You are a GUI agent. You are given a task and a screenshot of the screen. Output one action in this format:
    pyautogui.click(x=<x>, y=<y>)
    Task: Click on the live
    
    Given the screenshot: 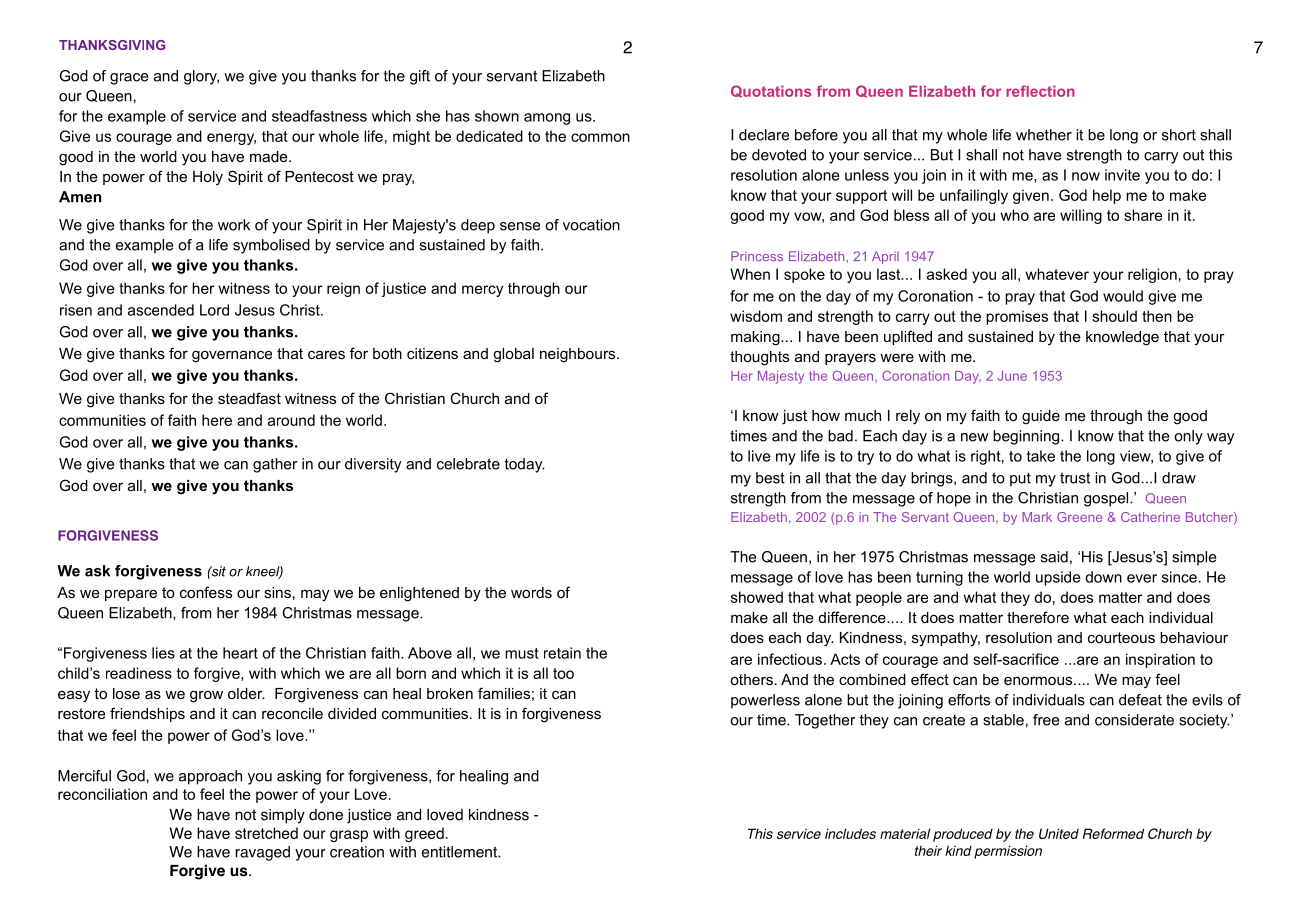 What is the action you would take?
    pyautogui.click(x=759, y=456)
